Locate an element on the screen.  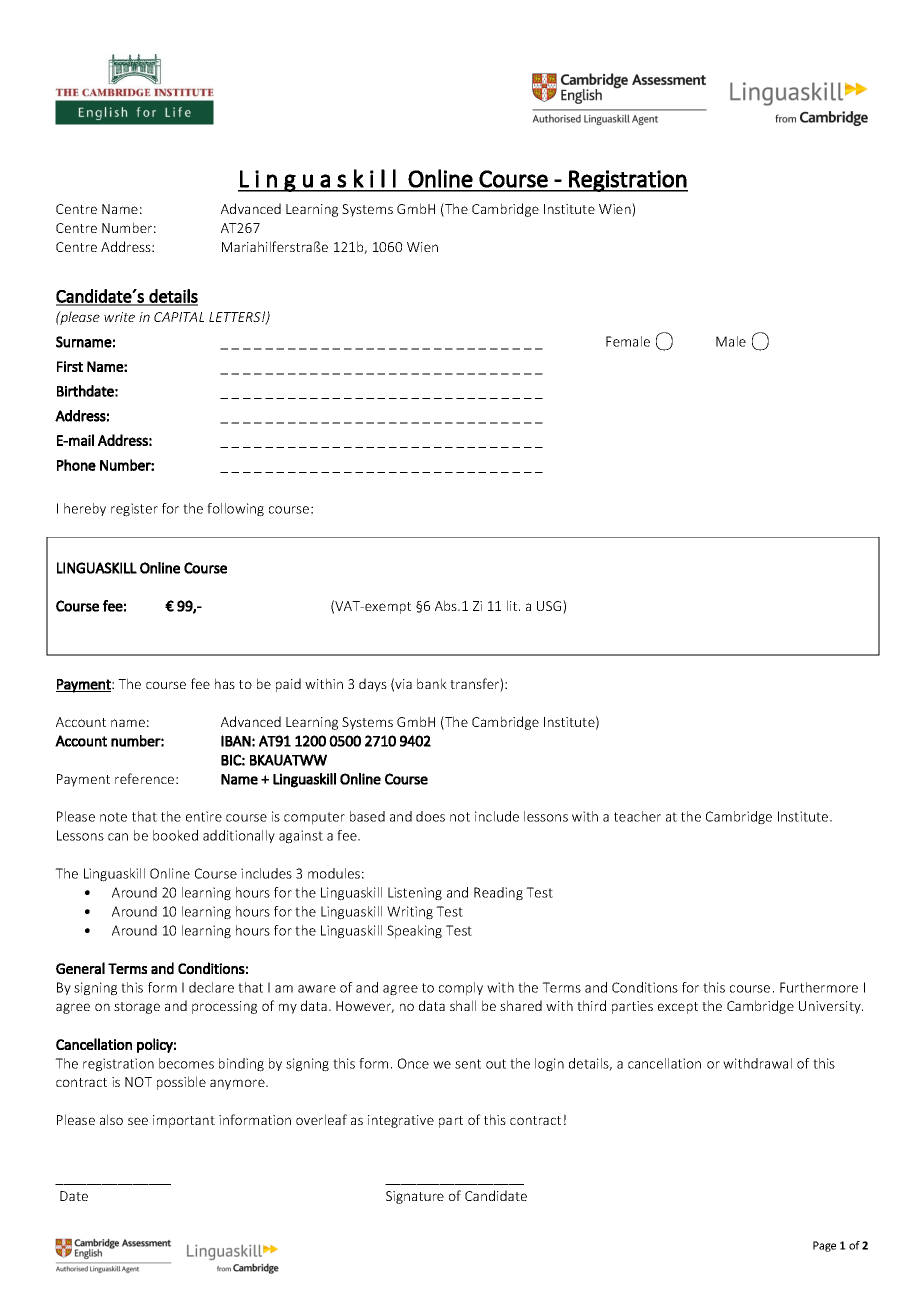
important is located at coordinates (184, 1121).
